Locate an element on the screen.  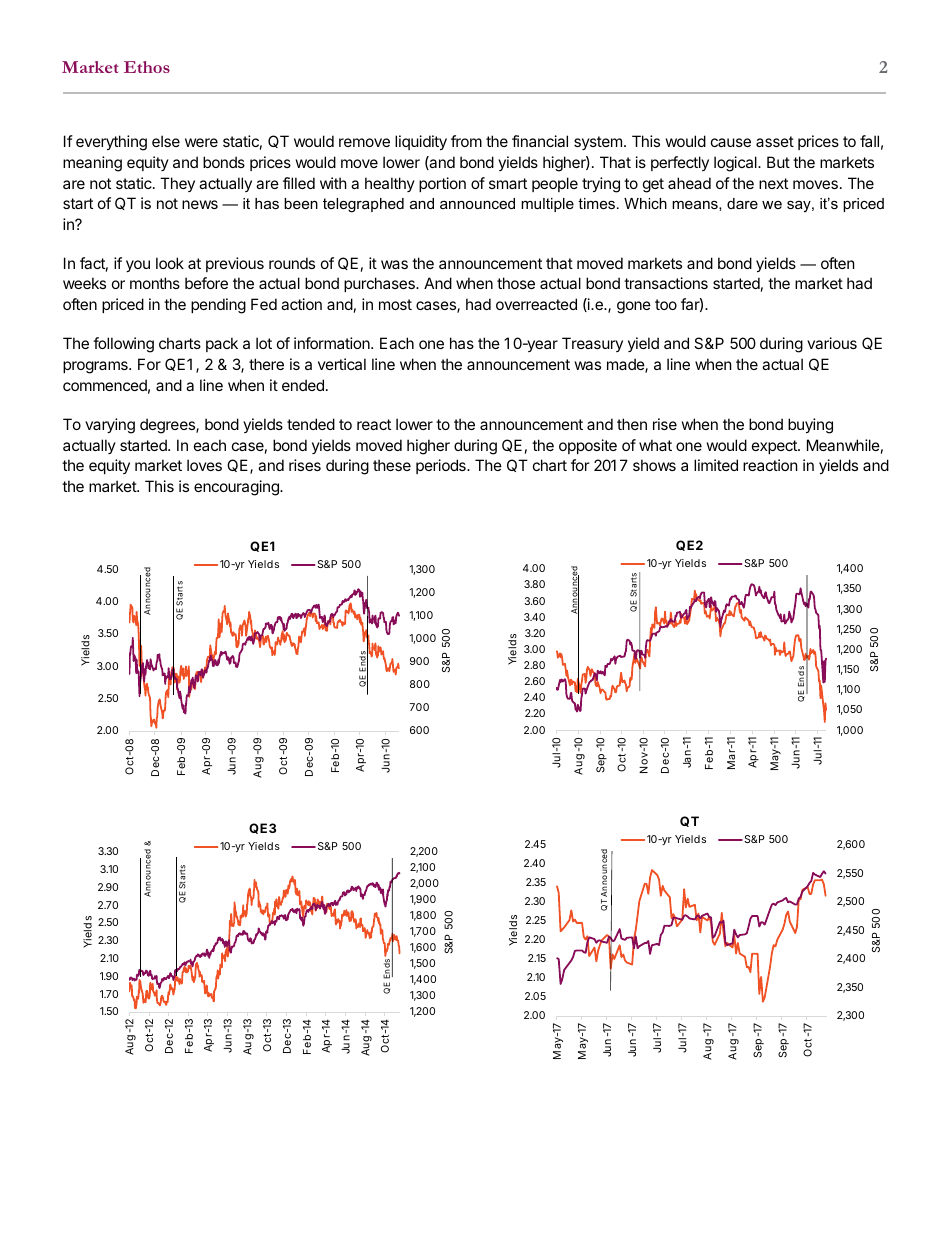
months is located at coordinates (155, 283).
